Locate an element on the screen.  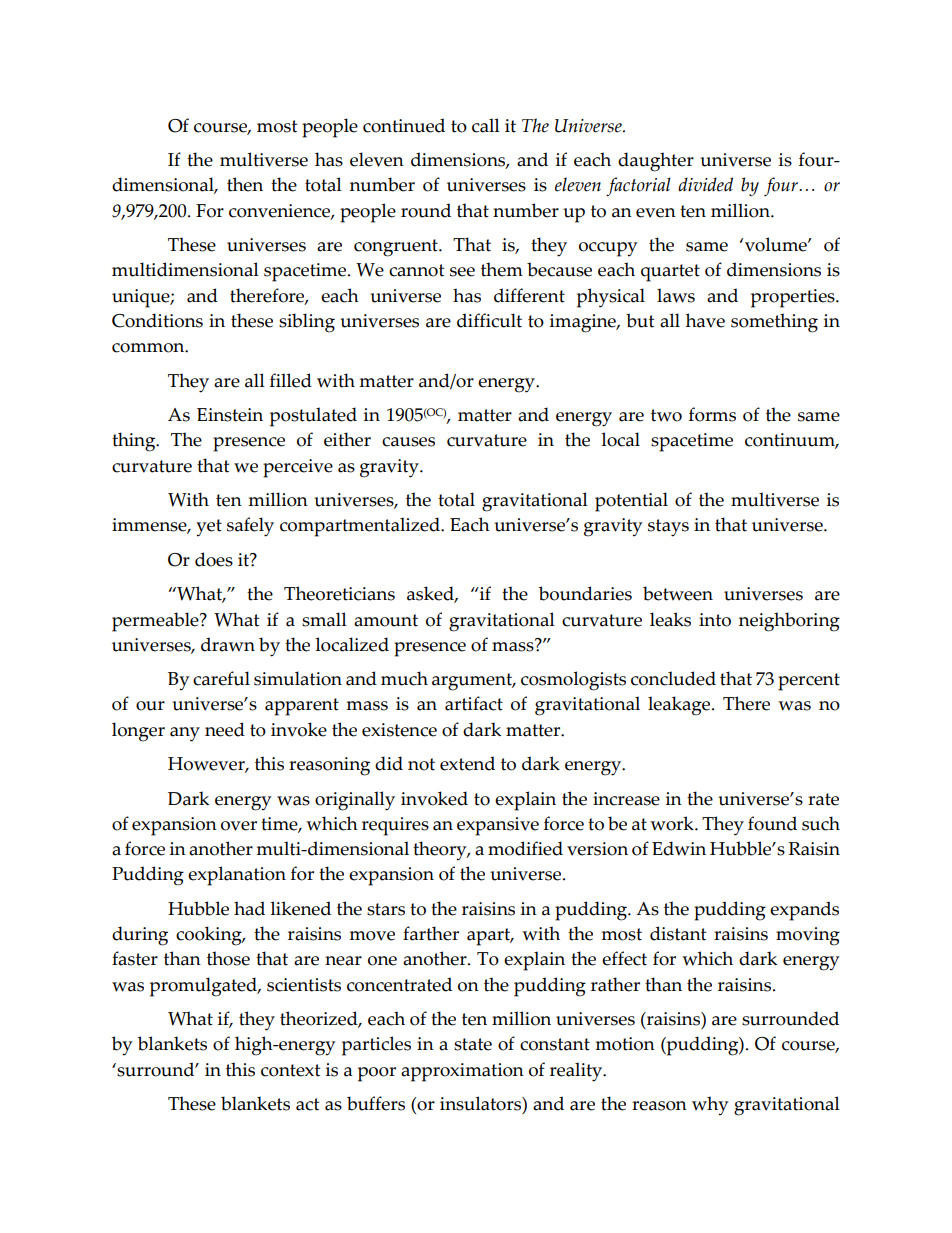
then is located at coordinates (245, 184).
